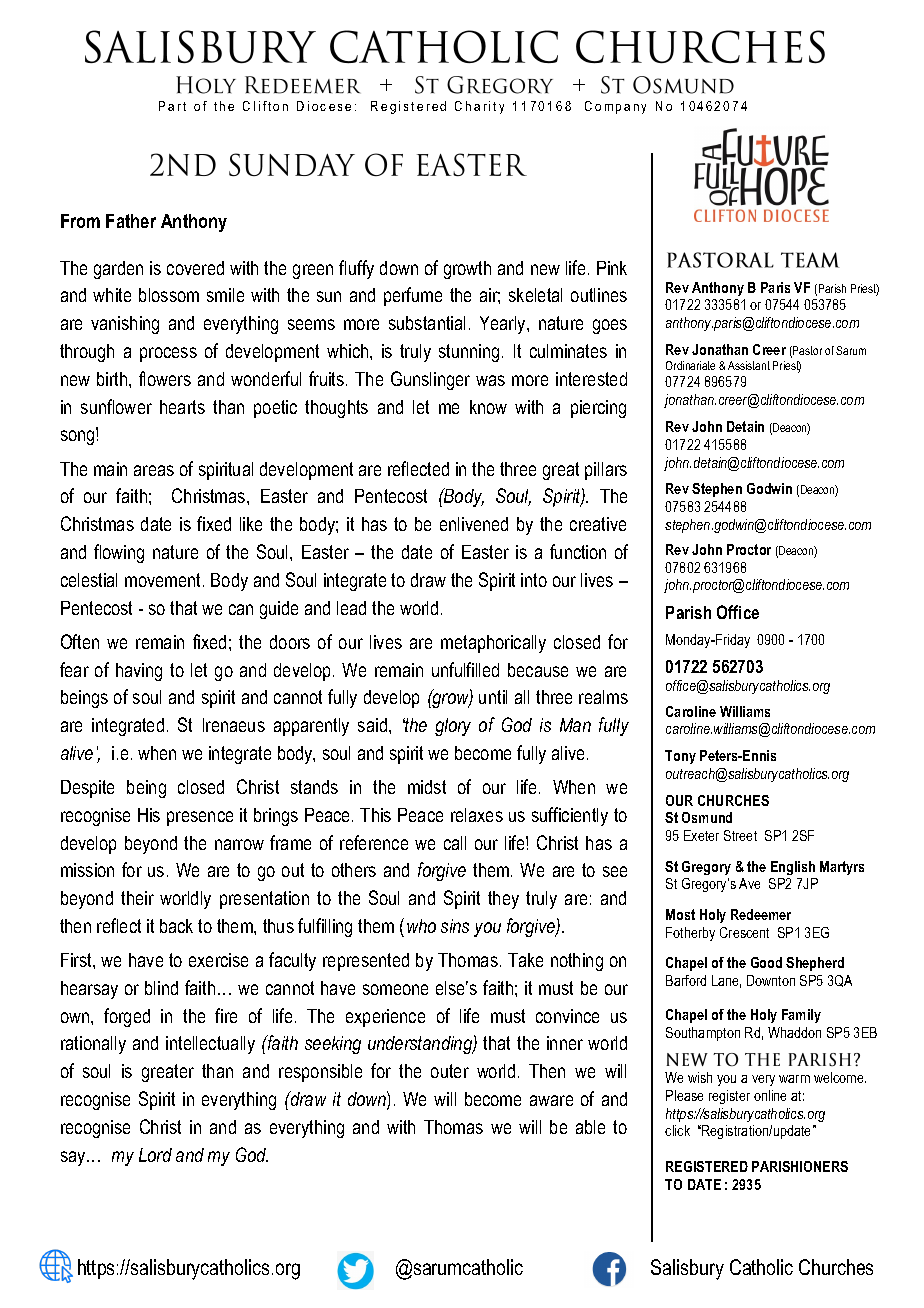  What do you see at coordinates (139, 672) in the document?
I see `having` at bounding box center [139, 672].
